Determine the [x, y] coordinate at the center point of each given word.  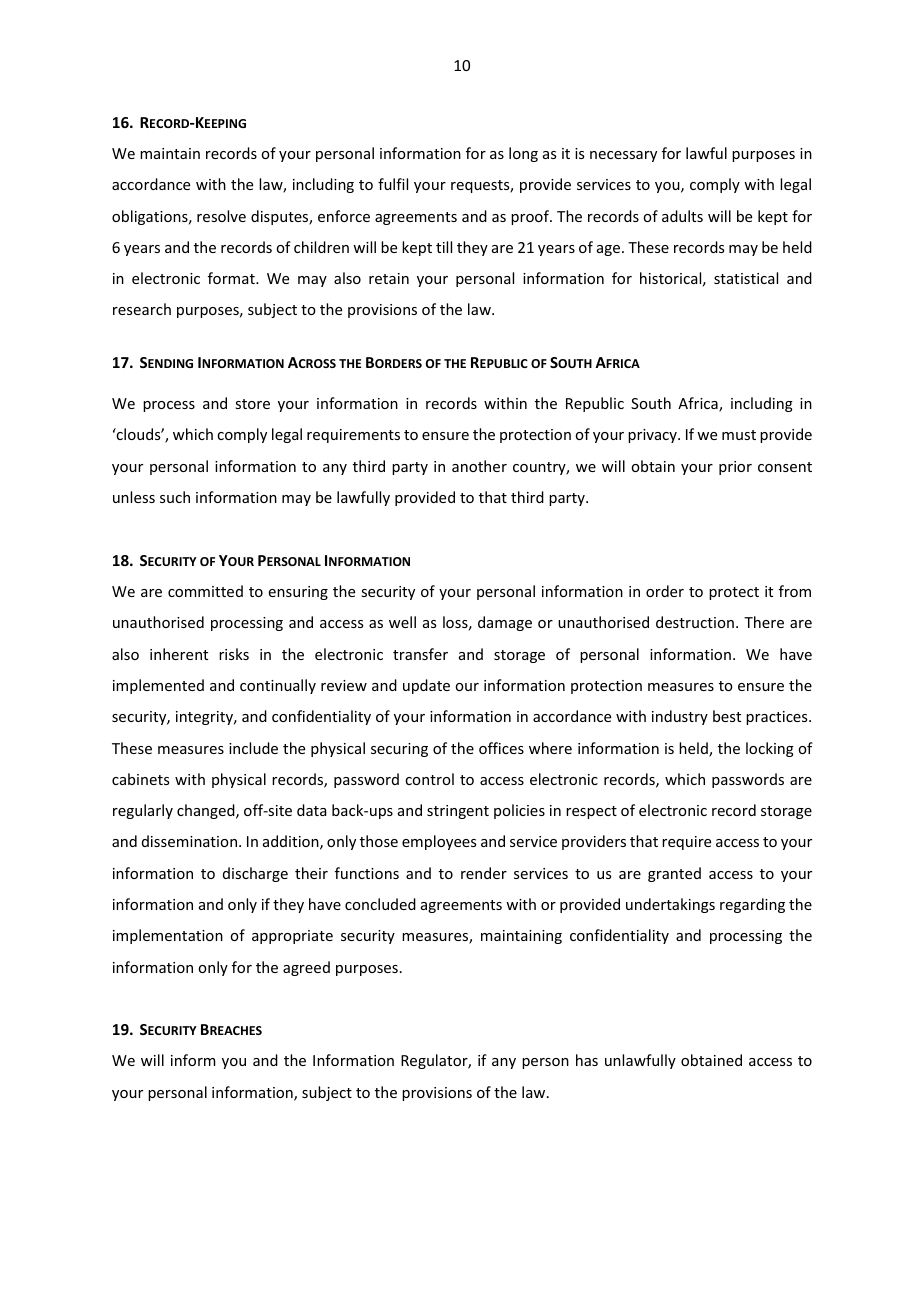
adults [682, 216]
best [727, 716]
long [523, 154]
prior [735, 468]
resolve [221, 216]
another [479, 466]
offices [501, 748]
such [175, 497]
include [253, 748]
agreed [306, 968]
